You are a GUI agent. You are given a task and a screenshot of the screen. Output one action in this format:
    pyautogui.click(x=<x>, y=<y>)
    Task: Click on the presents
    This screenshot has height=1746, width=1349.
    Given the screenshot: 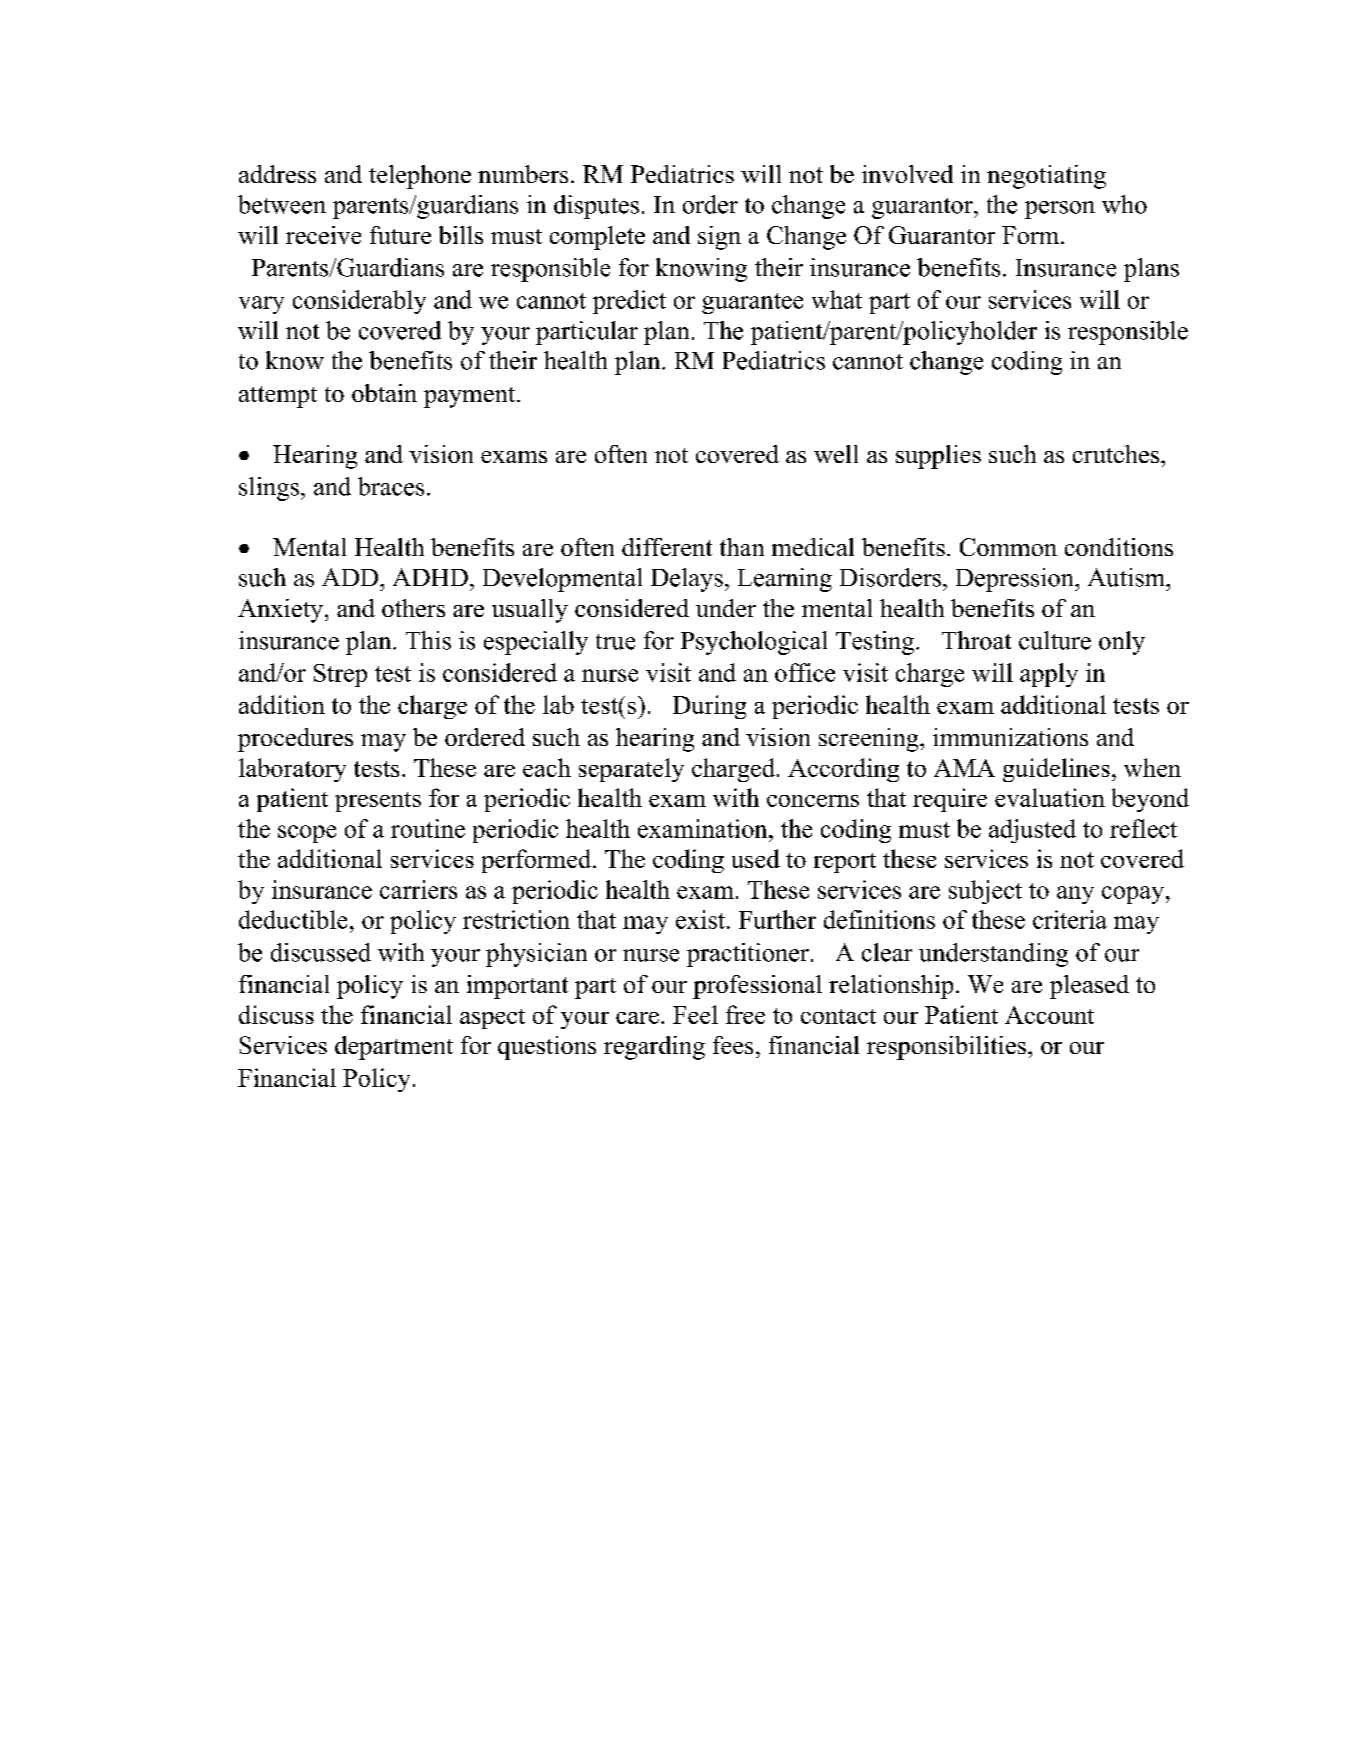 What is the action you would take?
    pyautogui.click(x=378, y=802)
